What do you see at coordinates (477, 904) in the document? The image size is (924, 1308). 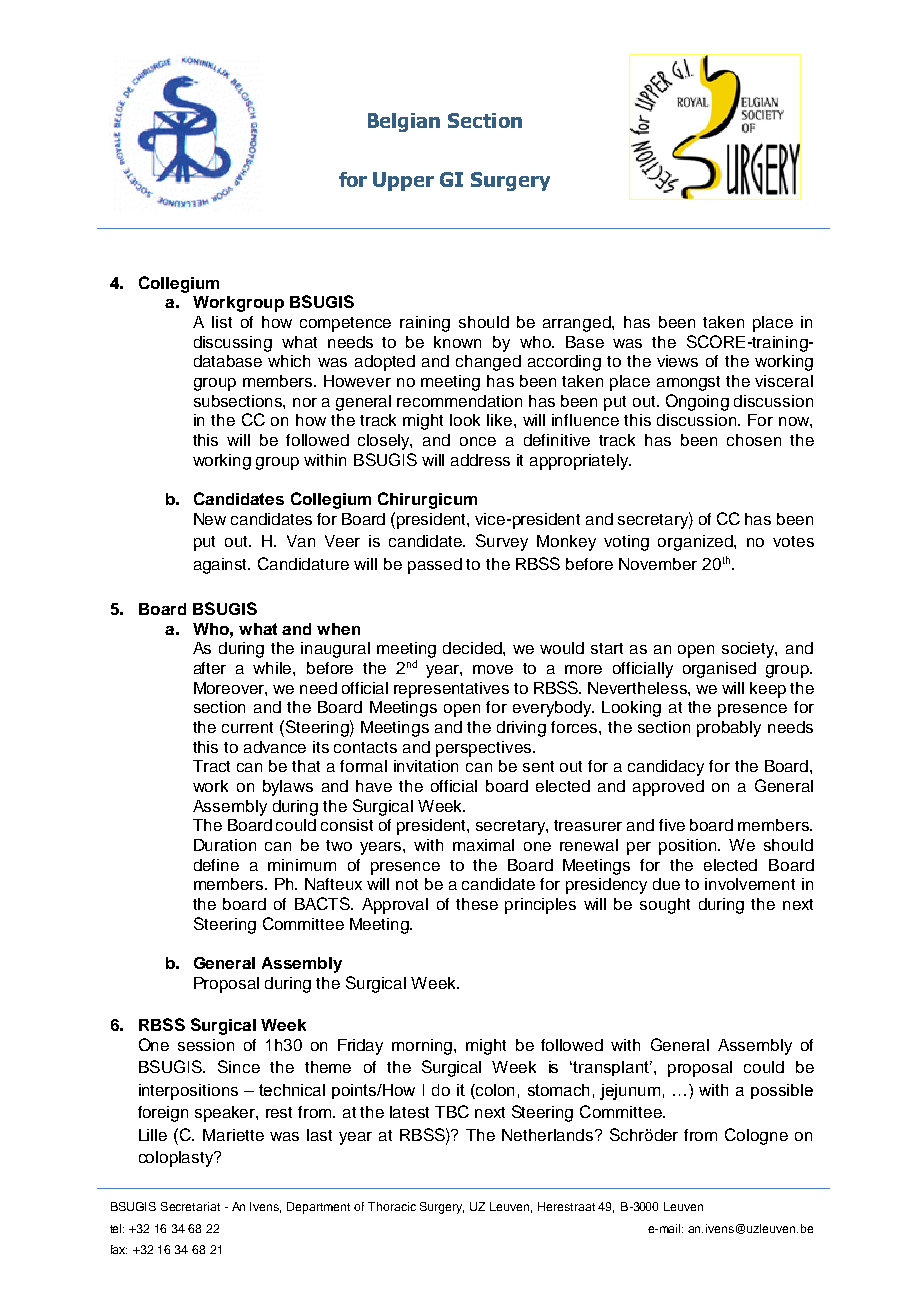 I see `these` at bounding box center [477, 904].
